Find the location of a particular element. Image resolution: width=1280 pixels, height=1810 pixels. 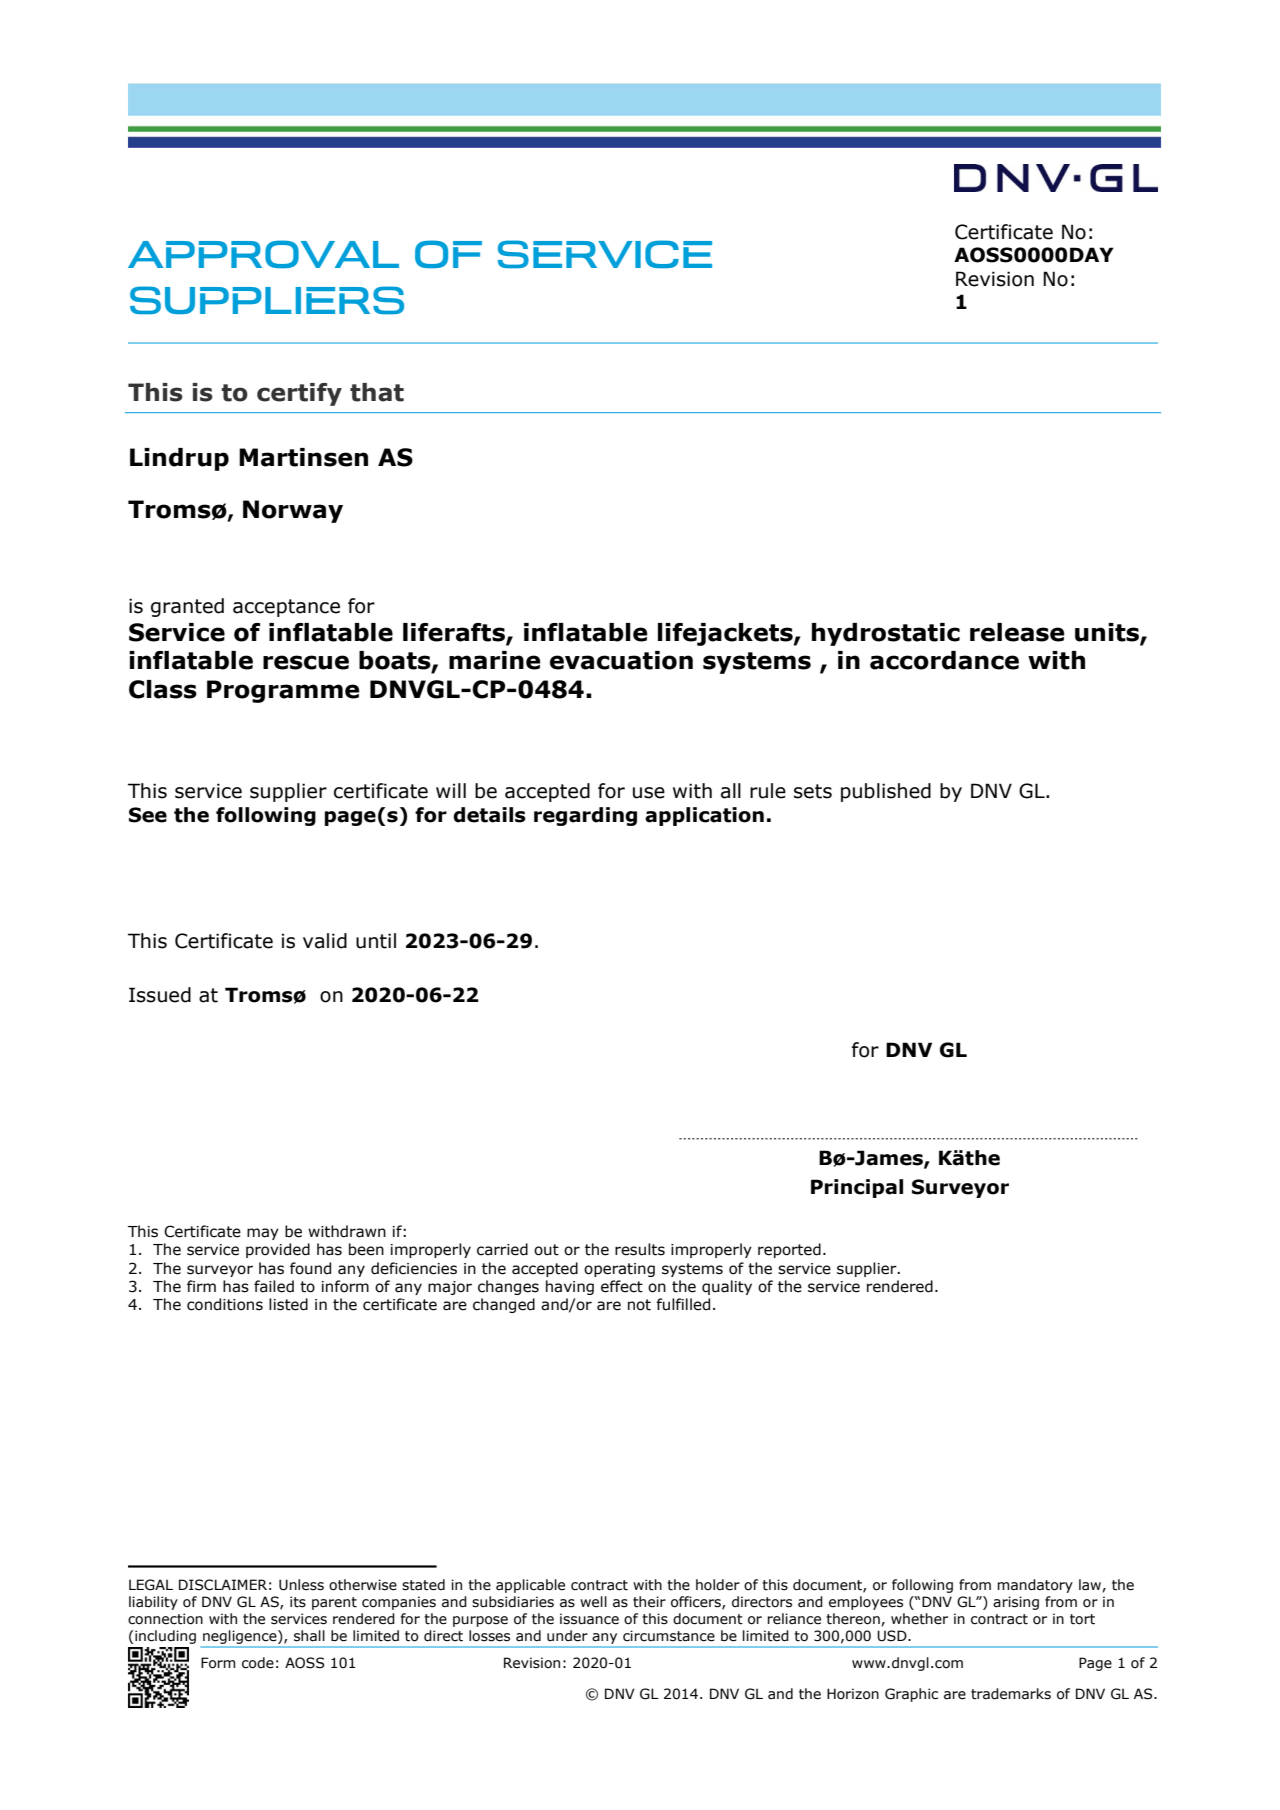

acceptance is located at coordinates (286, 608).
